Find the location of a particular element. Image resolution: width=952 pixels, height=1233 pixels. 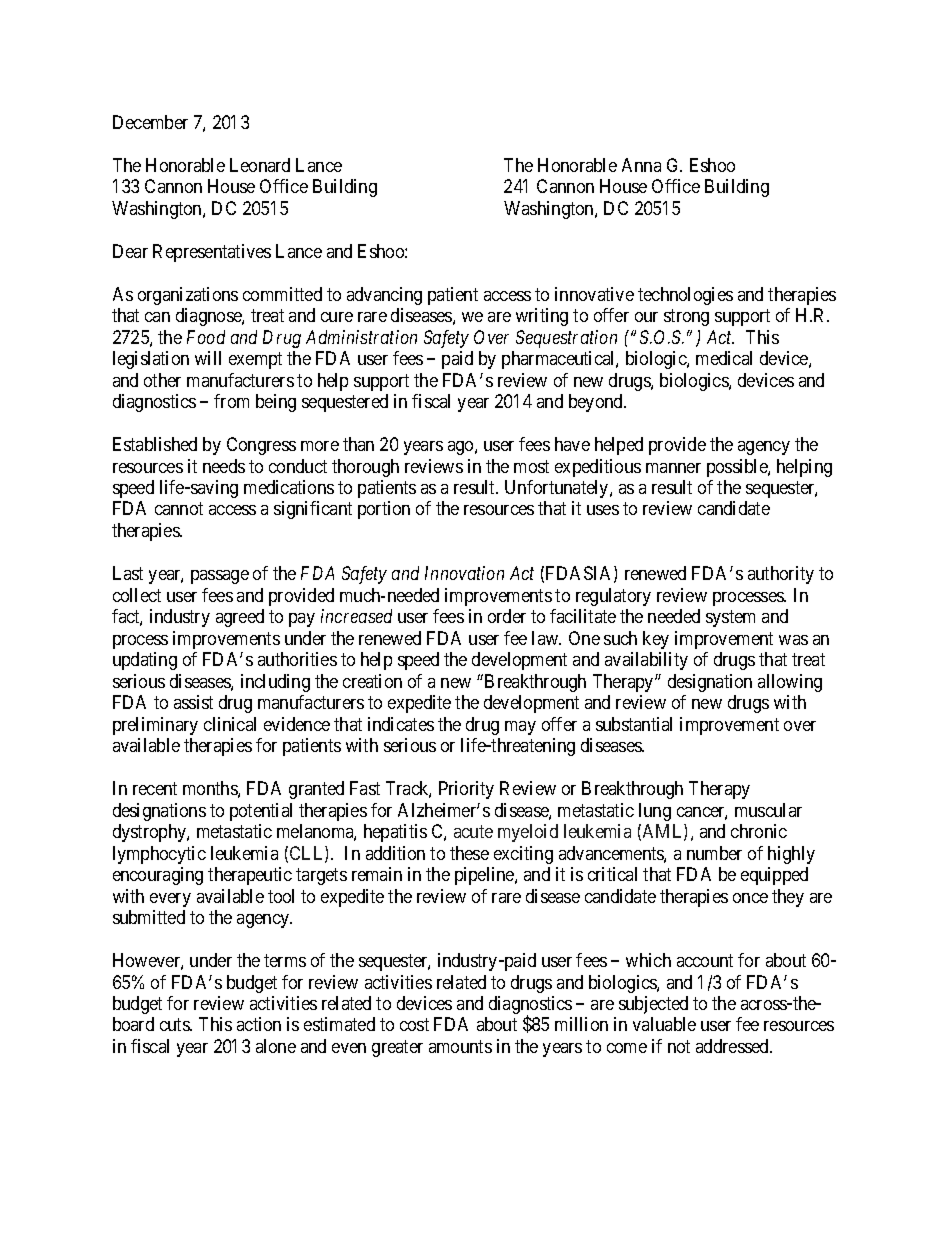

addressed is located at coordinates (734, 1046).
